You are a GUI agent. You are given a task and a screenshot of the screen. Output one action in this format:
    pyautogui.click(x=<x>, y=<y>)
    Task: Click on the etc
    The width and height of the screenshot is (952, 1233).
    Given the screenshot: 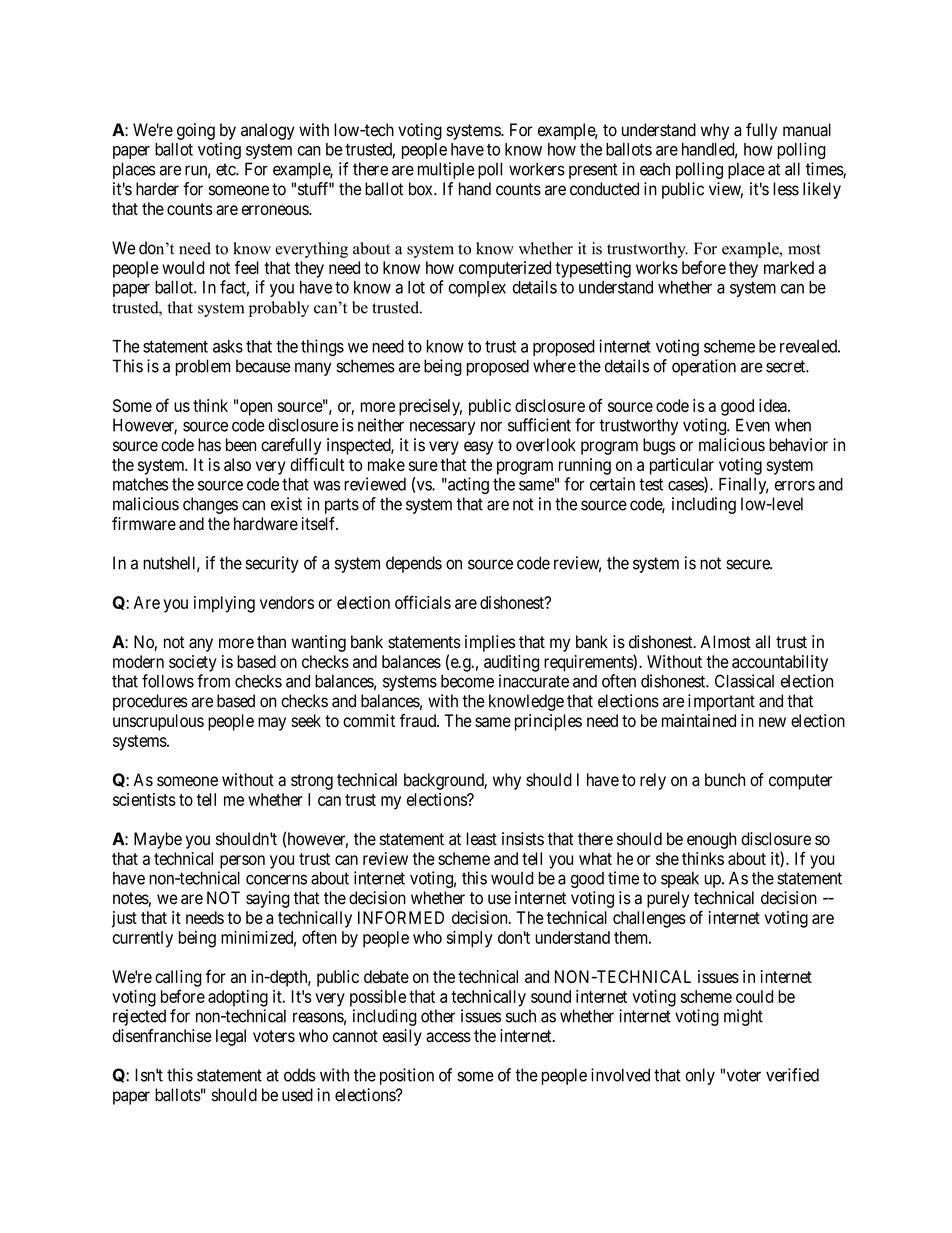 What is the action you would take?
    pyautogui.click(x=226, y=169)
